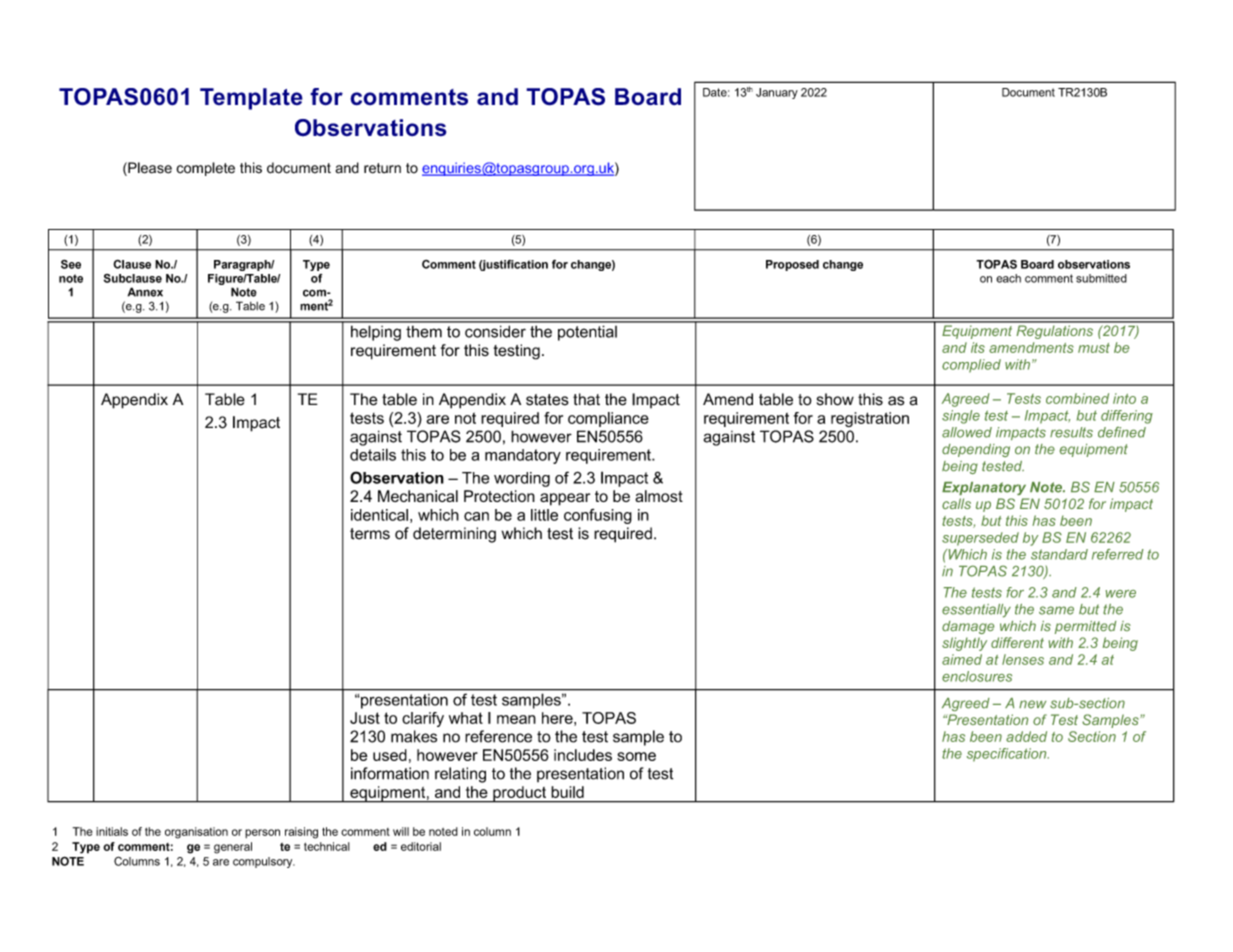 This screenshot has height=952, width=1233. I want to click on confusing, so click(598, 516).
